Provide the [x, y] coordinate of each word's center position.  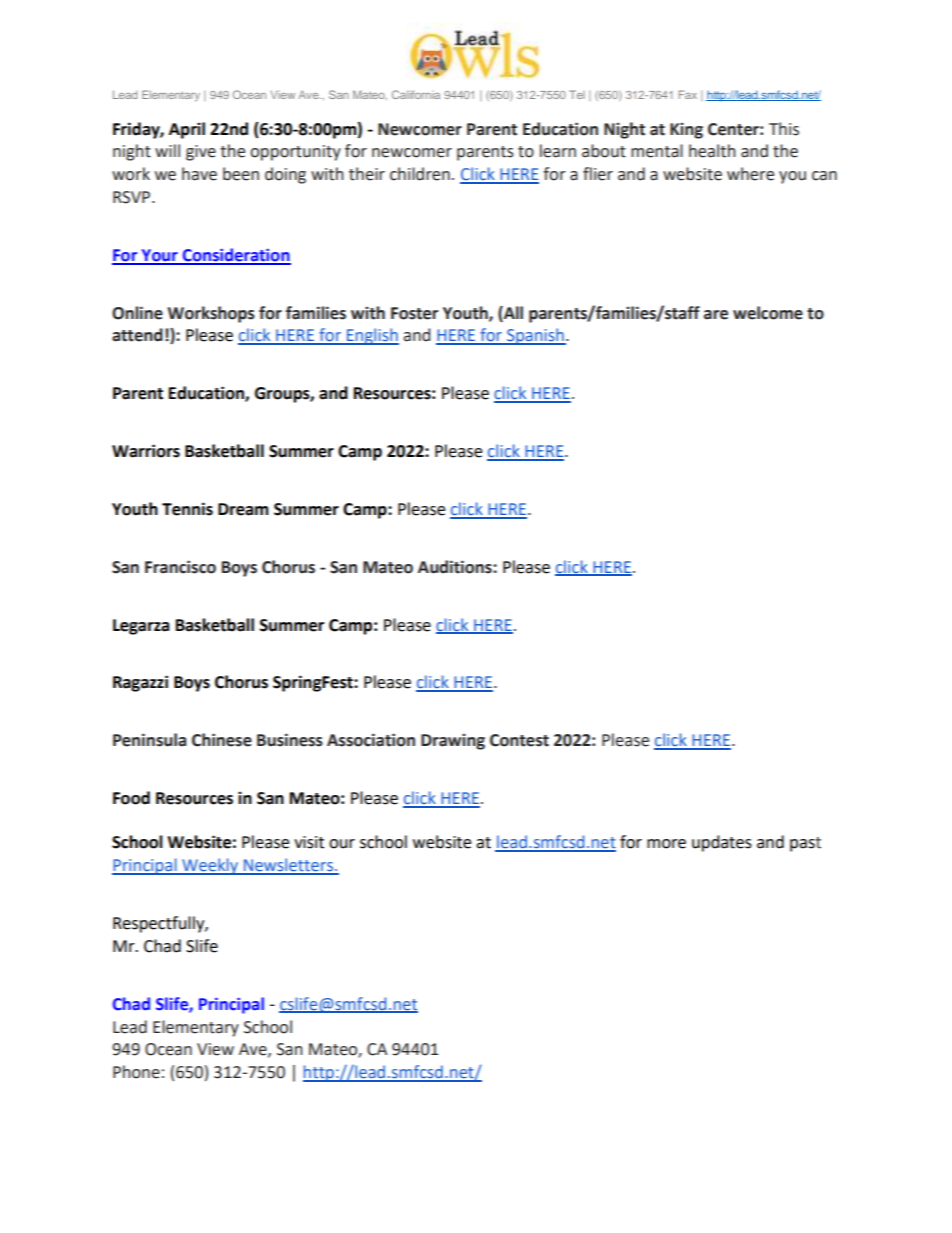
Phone [136, 1072]
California [416, 94]
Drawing [453, 741]
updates [722, 843]
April [187, 130]
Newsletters [288, 866]
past [805, 844]
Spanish [535, 336]
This [784, 129]
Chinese [222, 740]
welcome [768, 313]
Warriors [146, 451]
